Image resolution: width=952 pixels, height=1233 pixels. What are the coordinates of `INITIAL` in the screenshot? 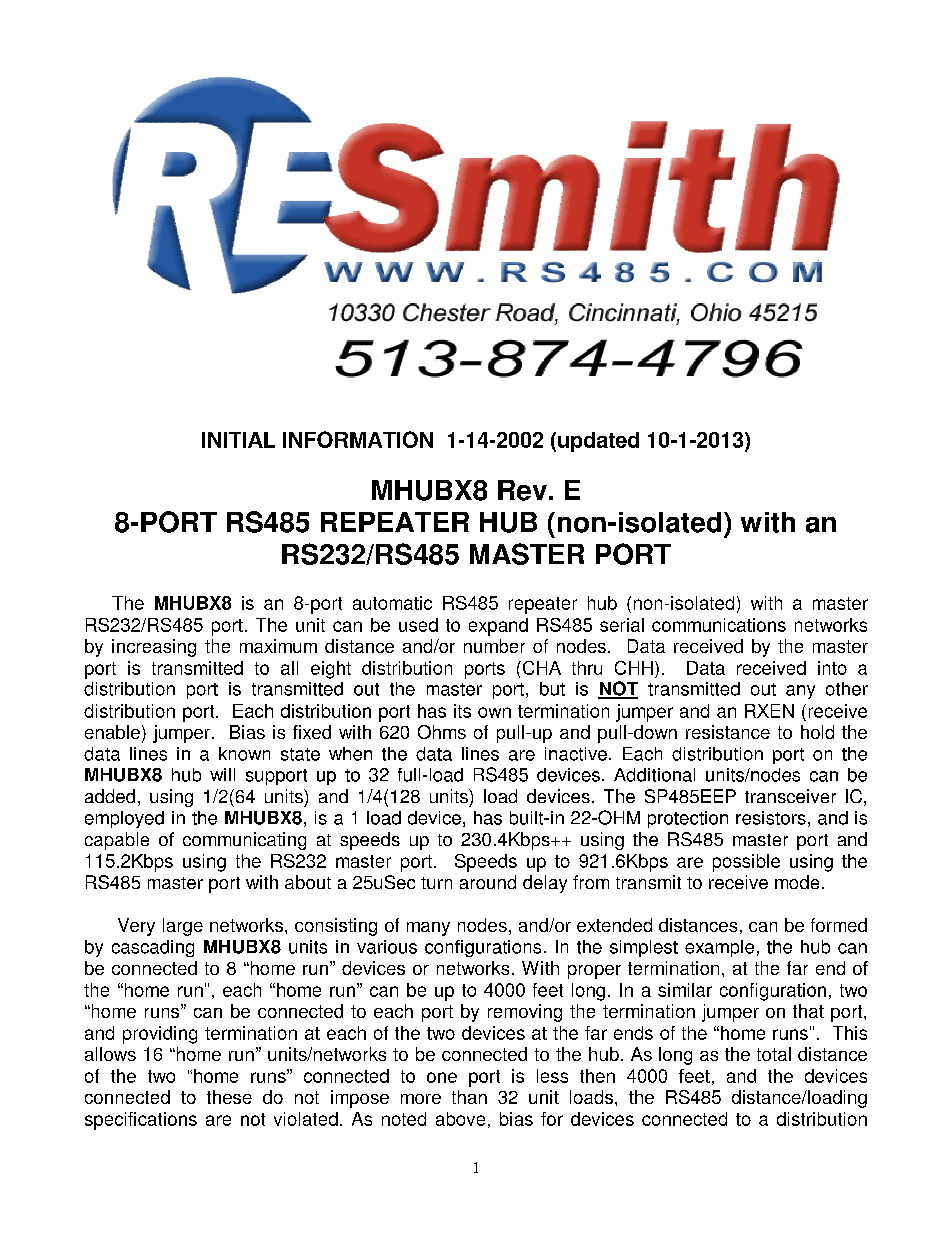 It's located at (238, 440).
